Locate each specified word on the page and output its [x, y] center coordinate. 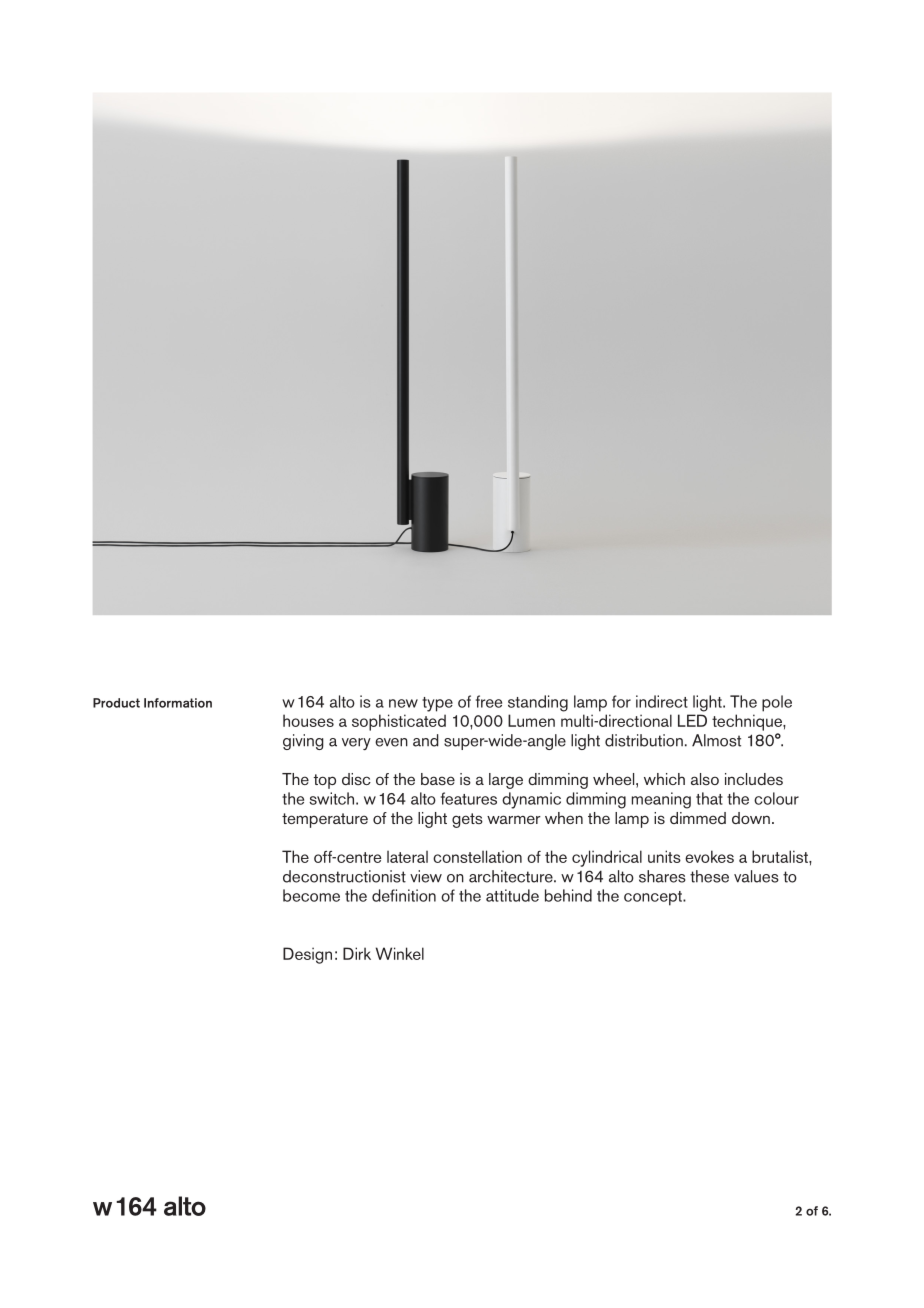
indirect [662, 701]
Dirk [357, 953]
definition [404, 895]
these [709, 876]
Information [178, 703]
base [438, 779]
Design [307, 955]
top [325, 781]
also [705, 779]
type [437, 704]
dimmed [698, 818]
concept [654, 898]
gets [467, 820]
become [311, 895]
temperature [325, 820]
